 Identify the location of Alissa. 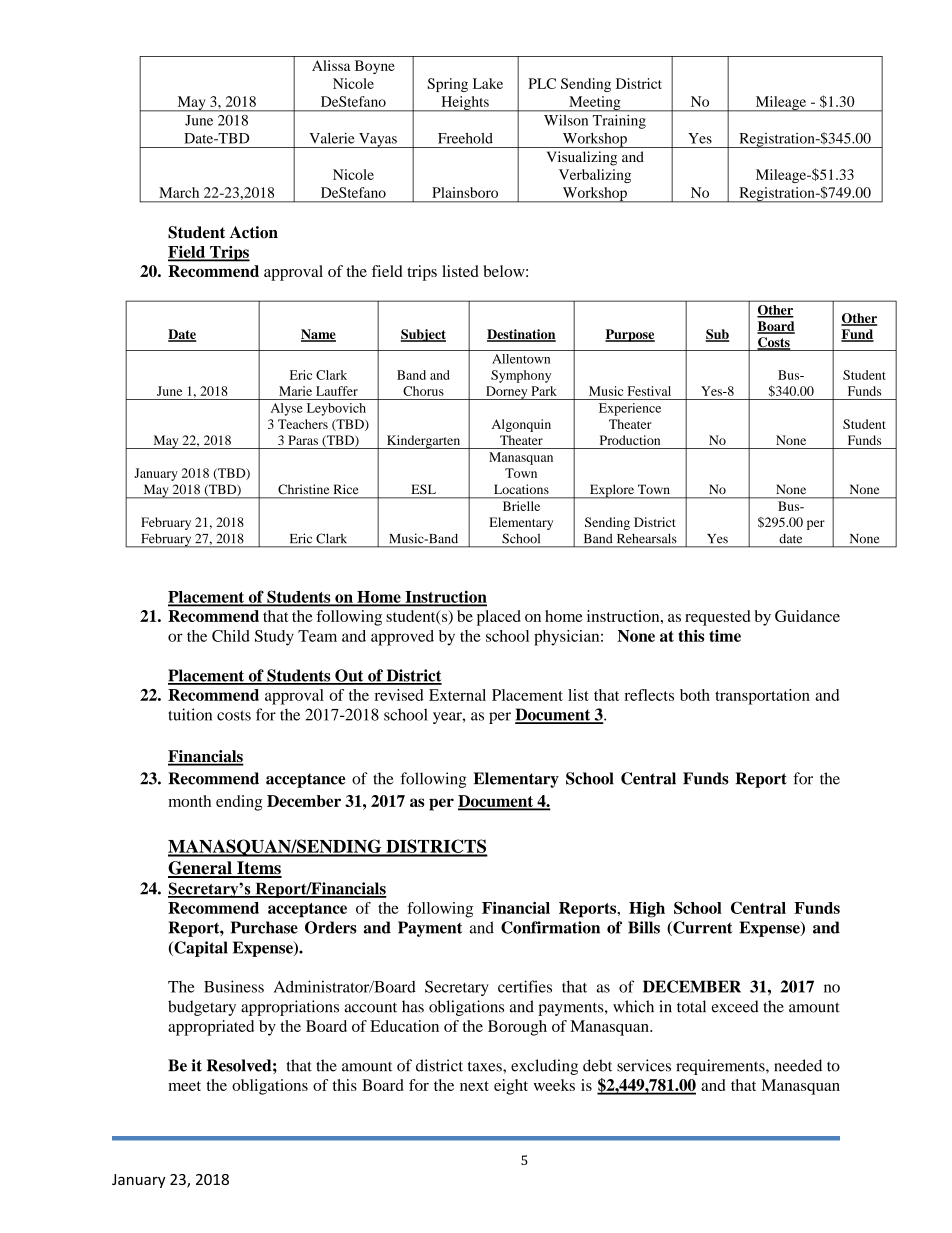
(331, 65).
